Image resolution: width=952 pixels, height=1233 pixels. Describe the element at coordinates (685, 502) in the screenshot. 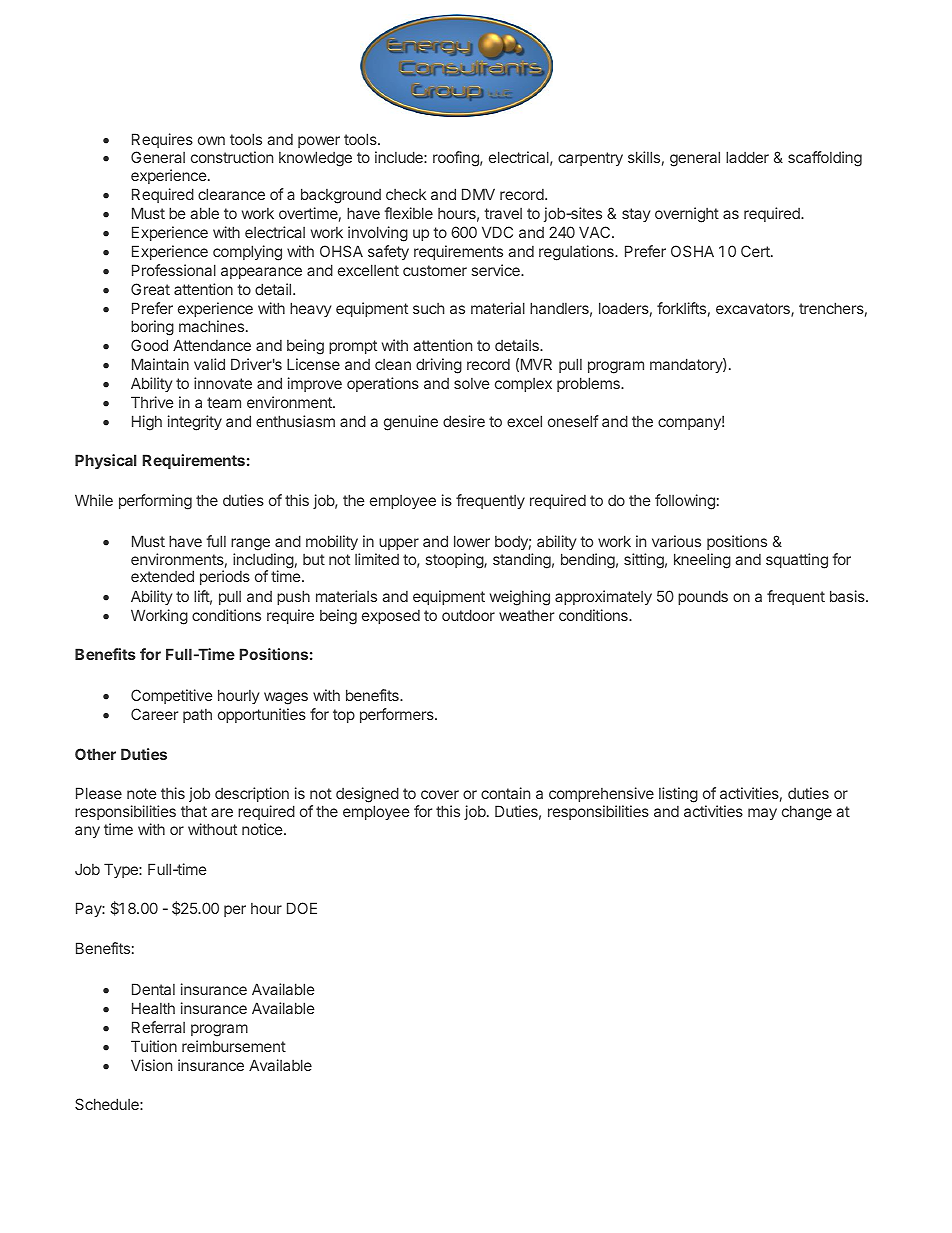

I see `following` at that location.
